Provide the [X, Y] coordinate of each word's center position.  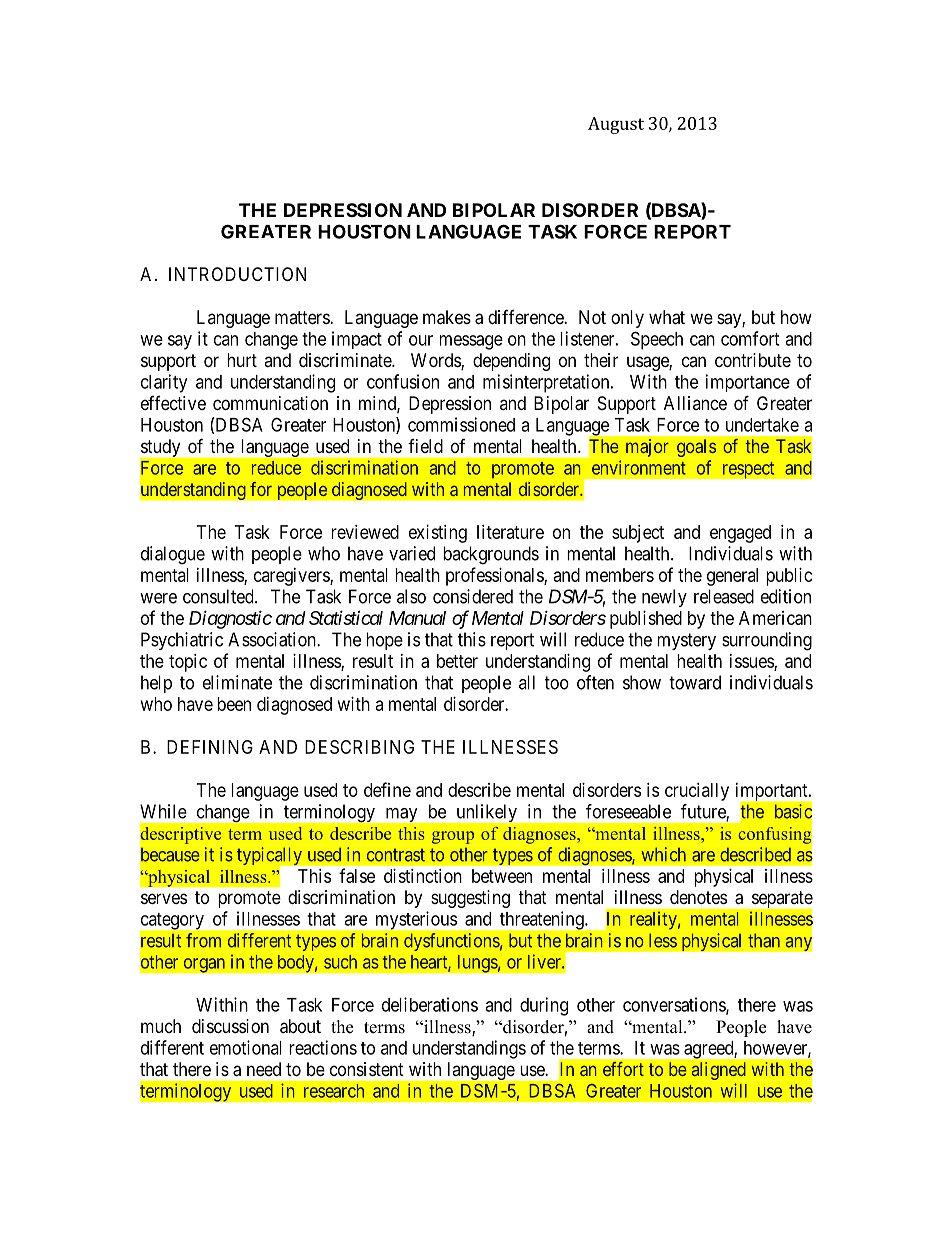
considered [473, 596]
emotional [246, 1047]
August [616, 125]
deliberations [430, 1004]
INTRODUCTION [237, 274]
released [724, 596]
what [667, 317]
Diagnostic [230, 619]
